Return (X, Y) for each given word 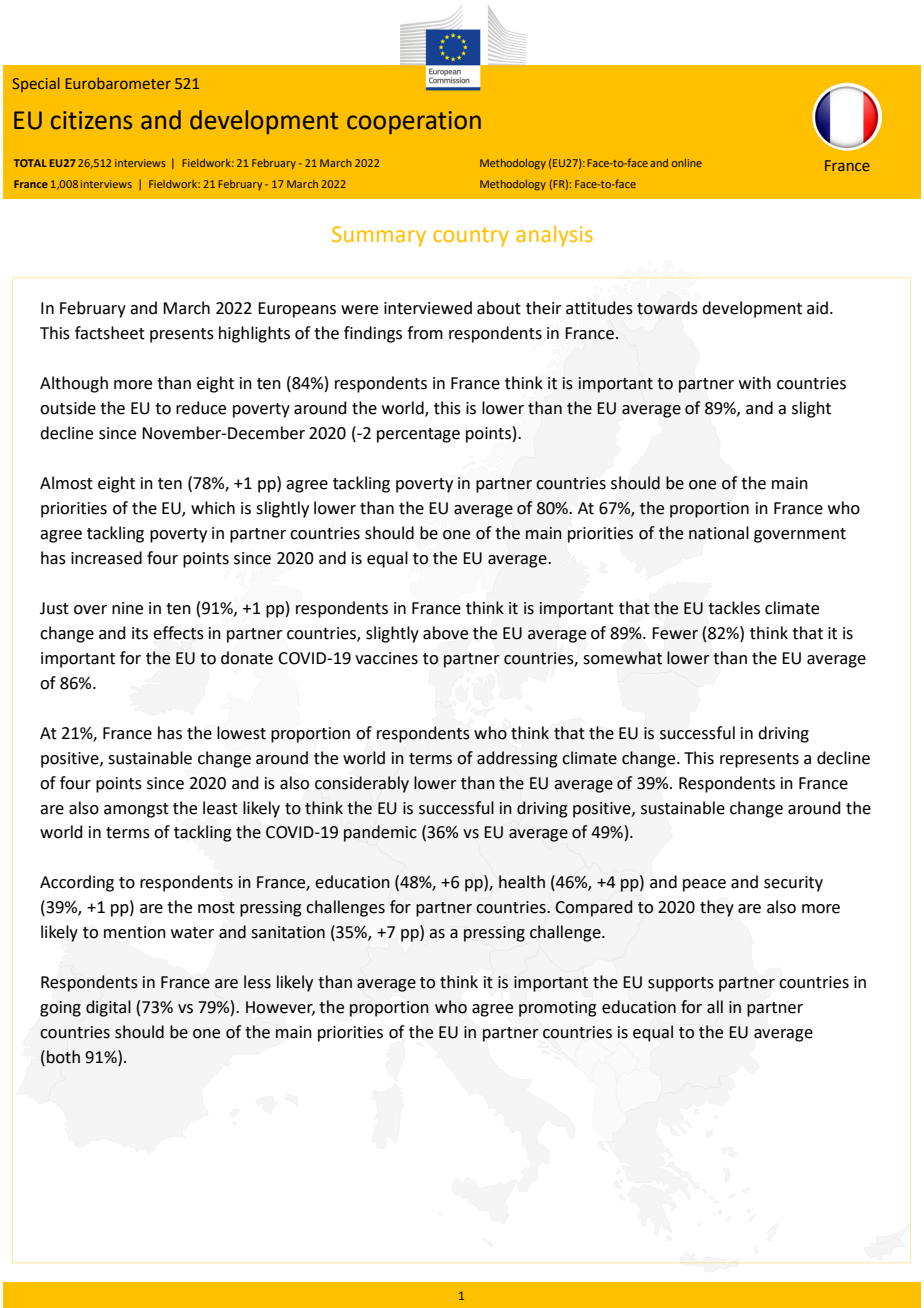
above (445, 633)
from (425, 333)
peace (704, 885)
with (755, 383)
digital (108, 1008)
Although (74, 384)
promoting (558, 1009)
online (687, 163)
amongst (136, 810)
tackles (734, 608)
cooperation (414, 122)
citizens (91, 120)
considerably (362, 784)
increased (106, 558)
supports (681, 984)
